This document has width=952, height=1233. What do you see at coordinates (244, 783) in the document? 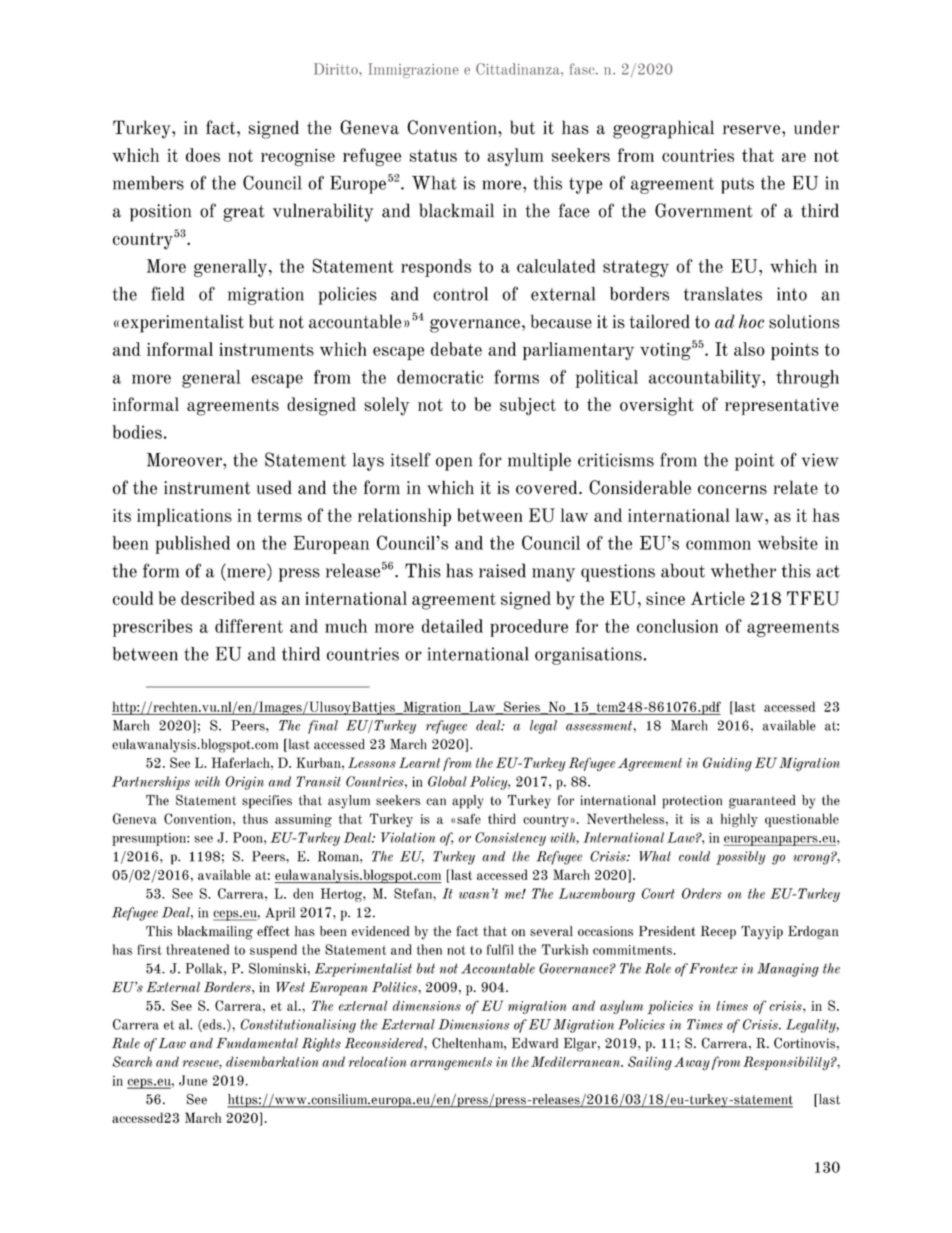
I see `Origin` at bounding box center [244, 783].
